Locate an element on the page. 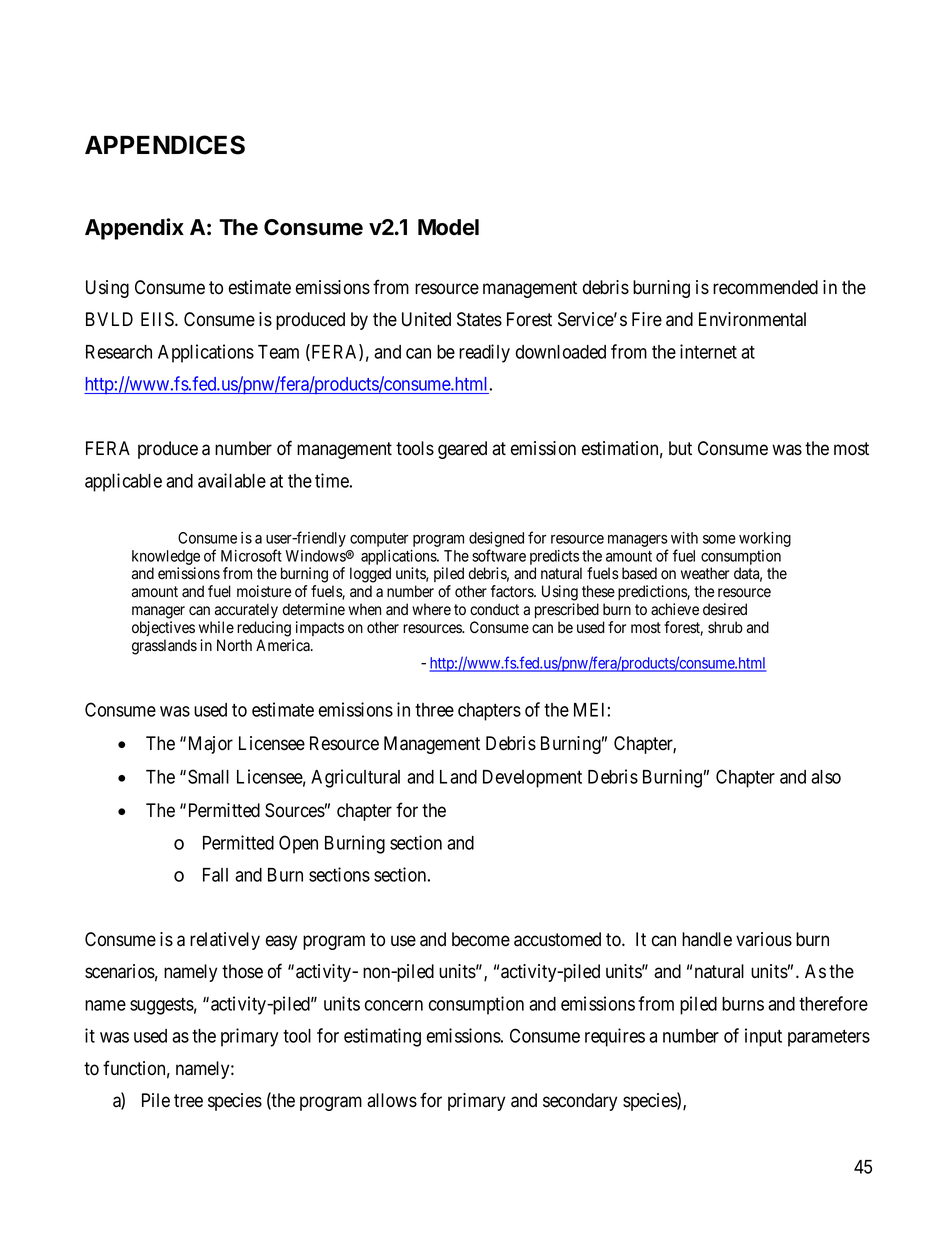 This image has height=1233, width=952. allows is located at coordinates (392, 1100).
